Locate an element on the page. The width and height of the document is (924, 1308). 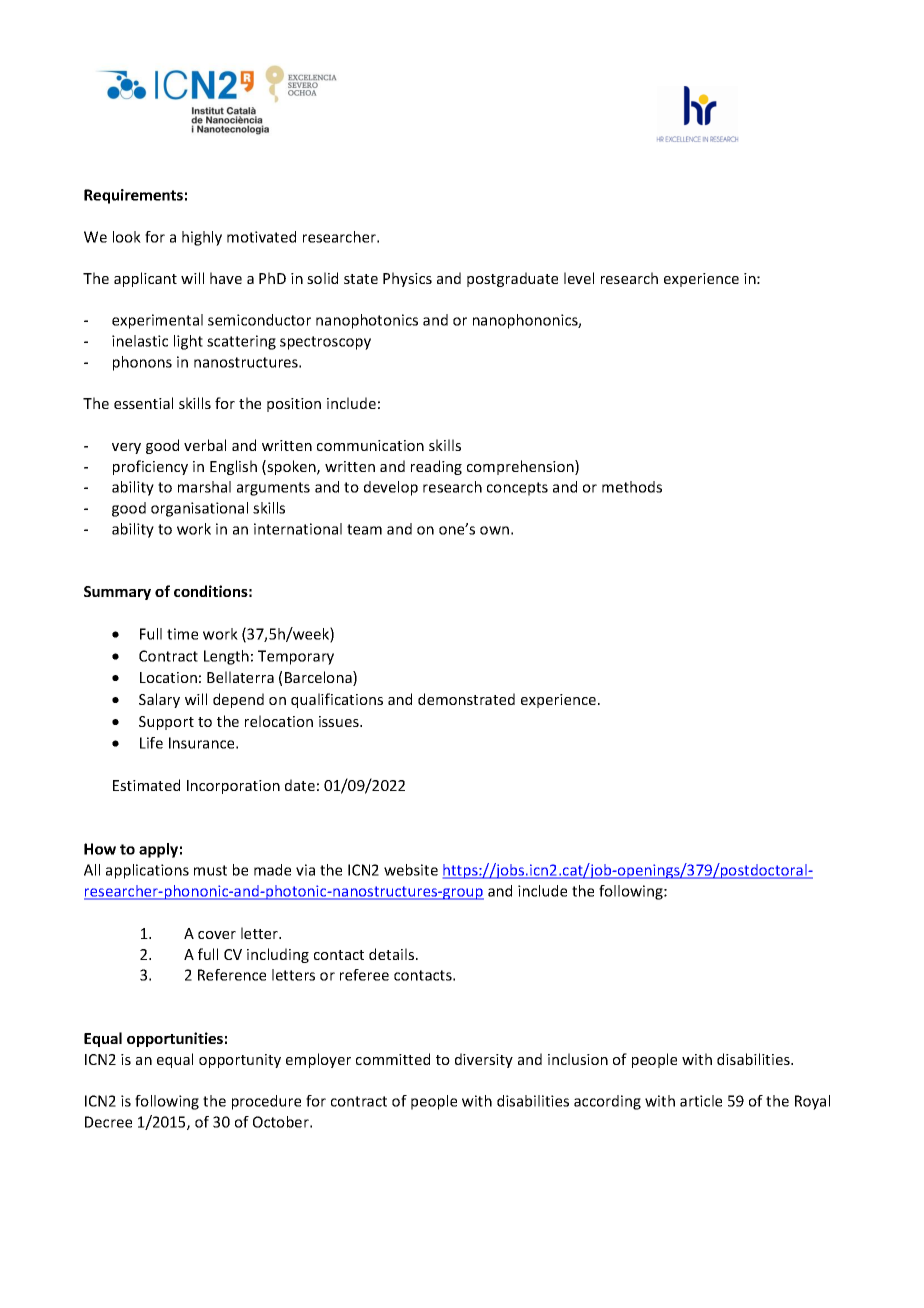
Physics is located at coordinates (407, 279).
